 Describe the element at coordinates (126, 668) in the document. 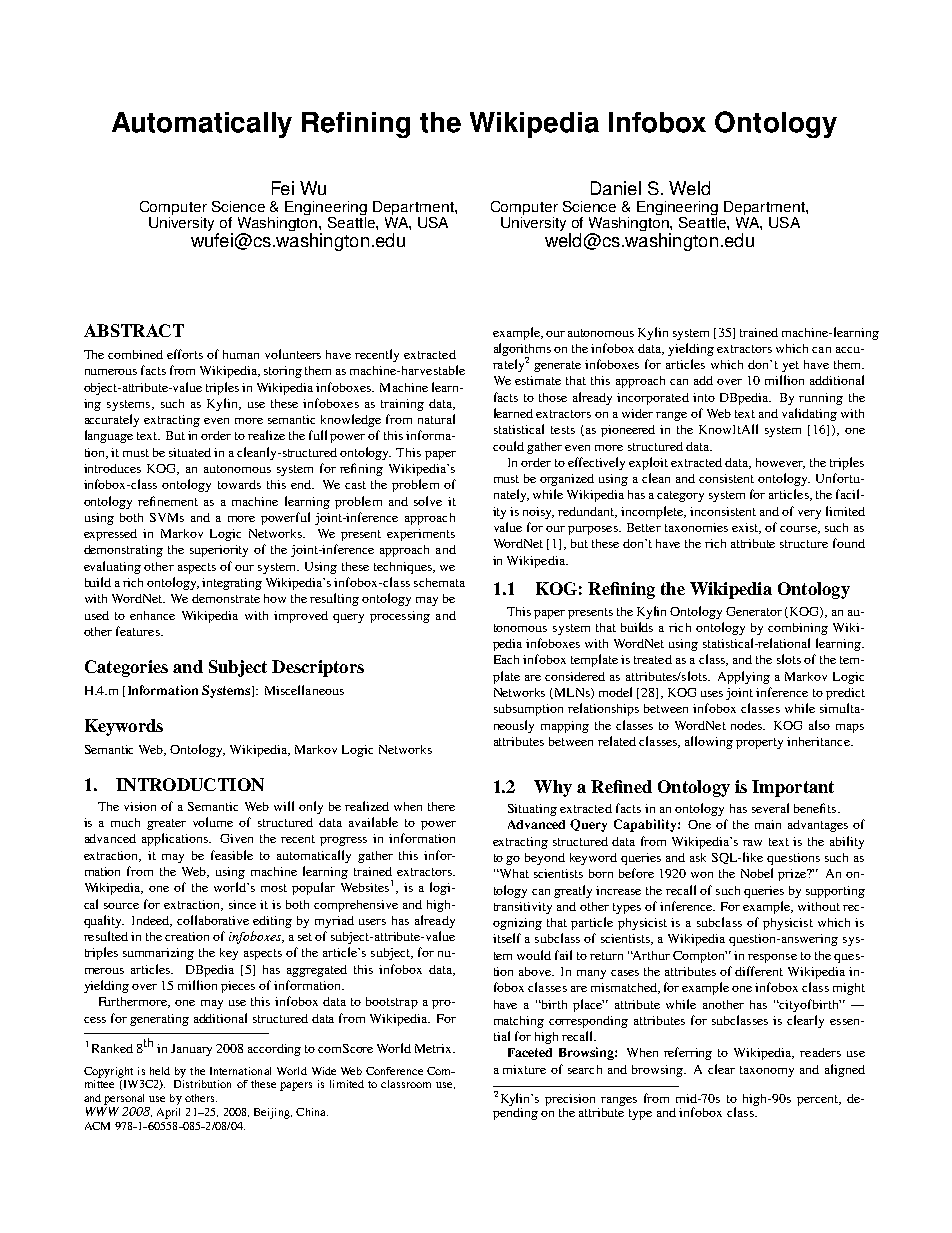

I see `Categories` at that location.
